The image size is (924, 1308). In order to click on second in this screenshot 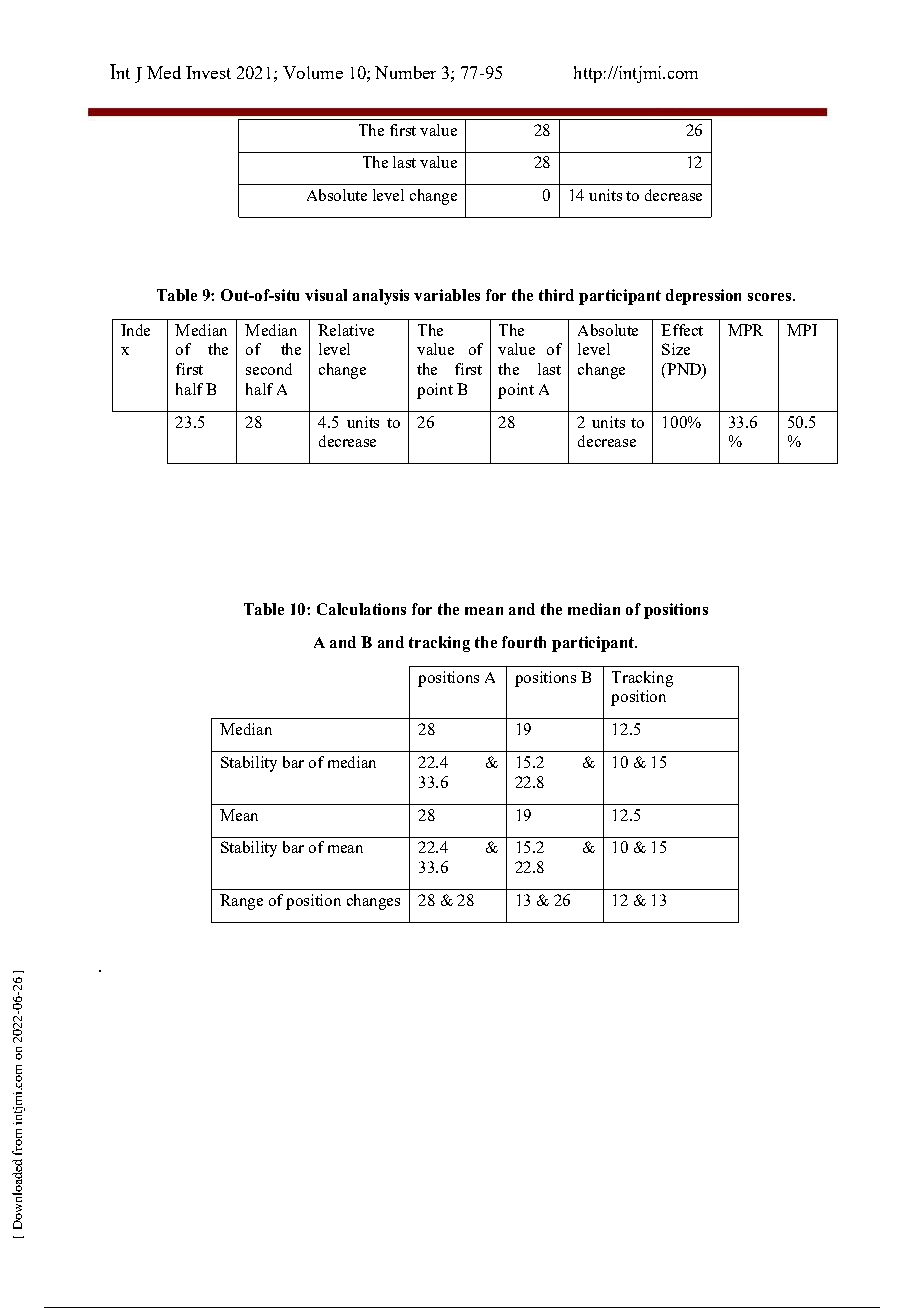, I will do `click(269, 369)`.
